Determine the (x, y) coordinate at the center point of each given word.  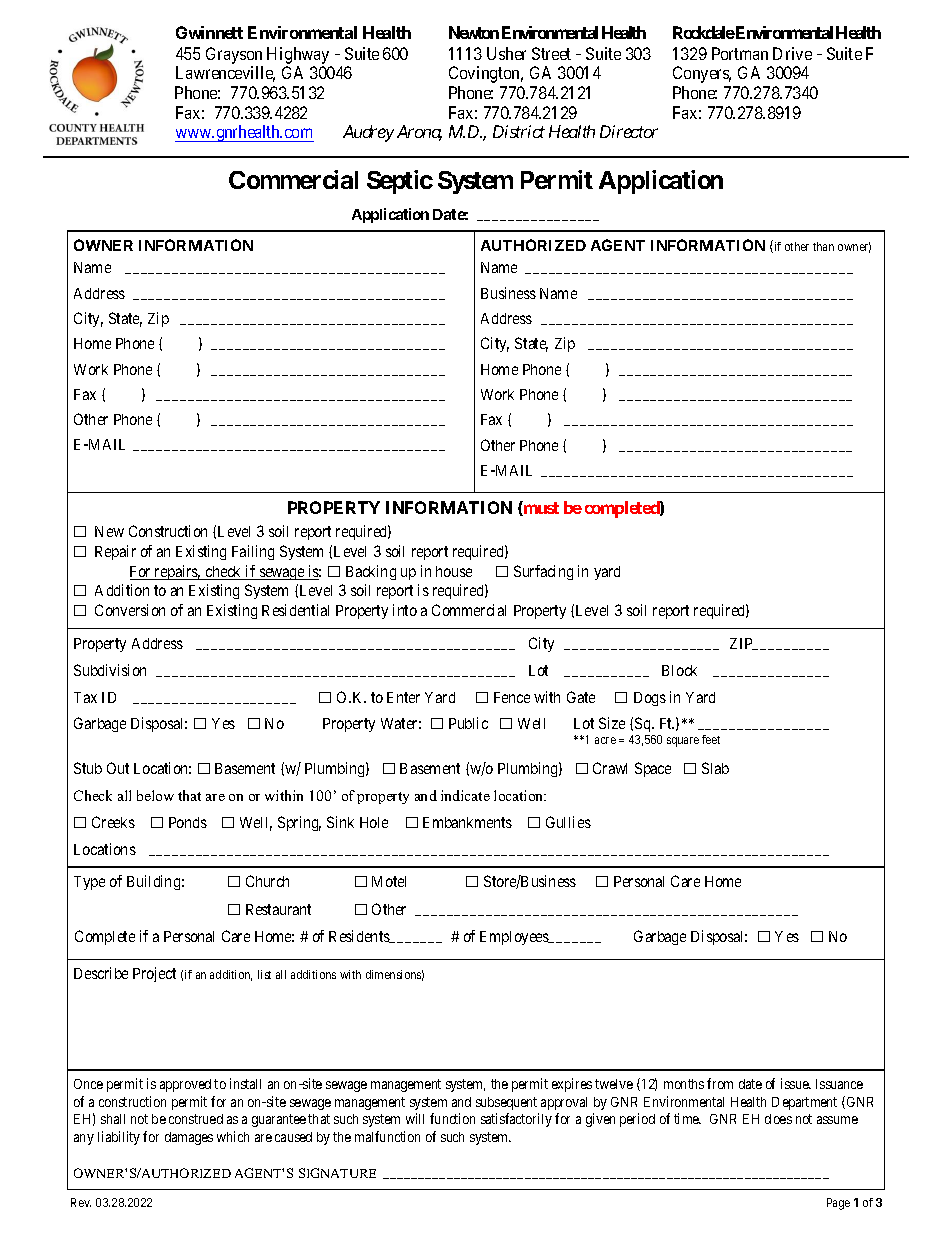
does (778, 1119)
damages (189, 1138)
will (415, 1118)
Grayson (234, 55)
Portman (740, 53)
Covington (486, 74)
